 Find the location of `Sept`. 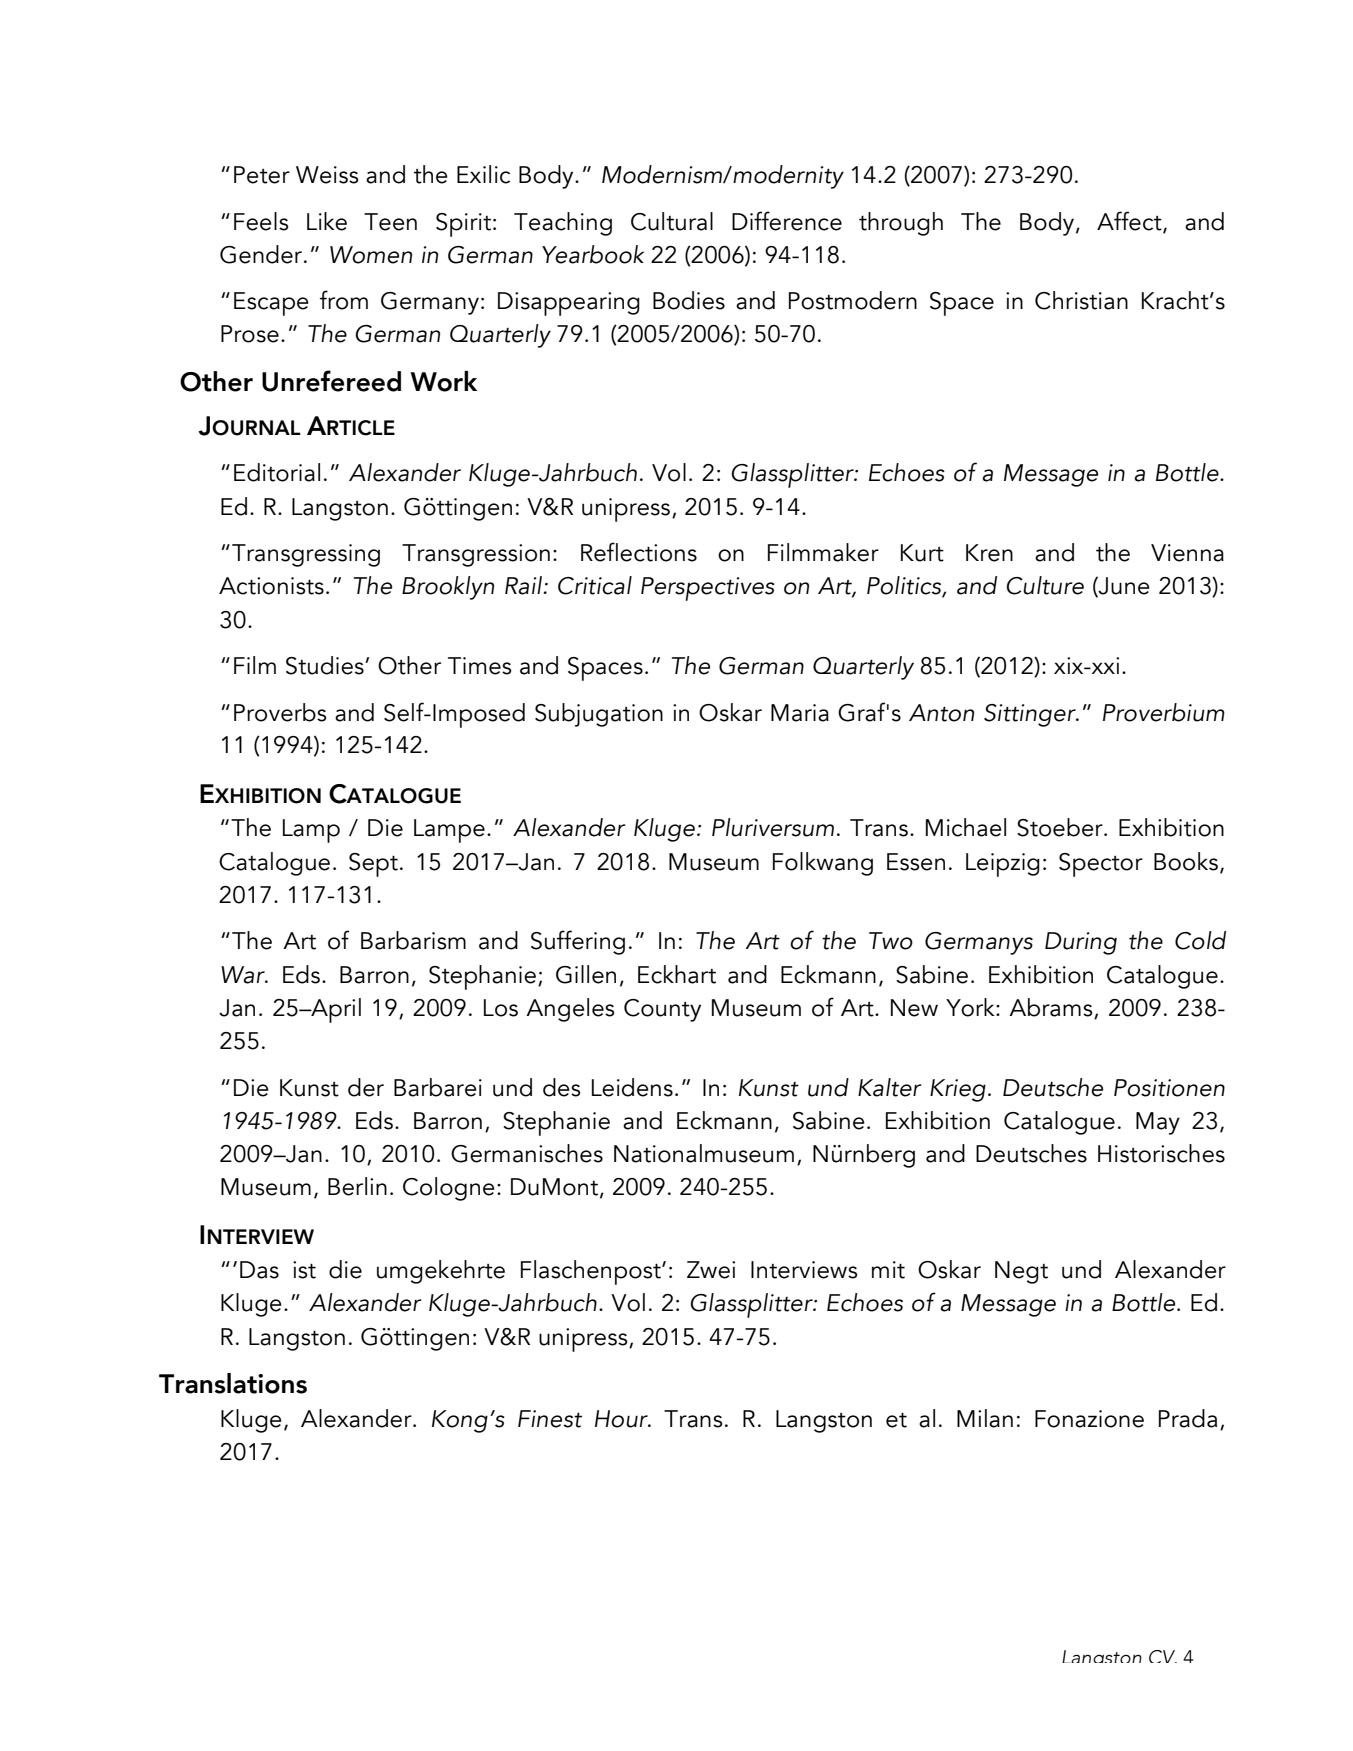

Sept is located at coordinates (373, 865).
